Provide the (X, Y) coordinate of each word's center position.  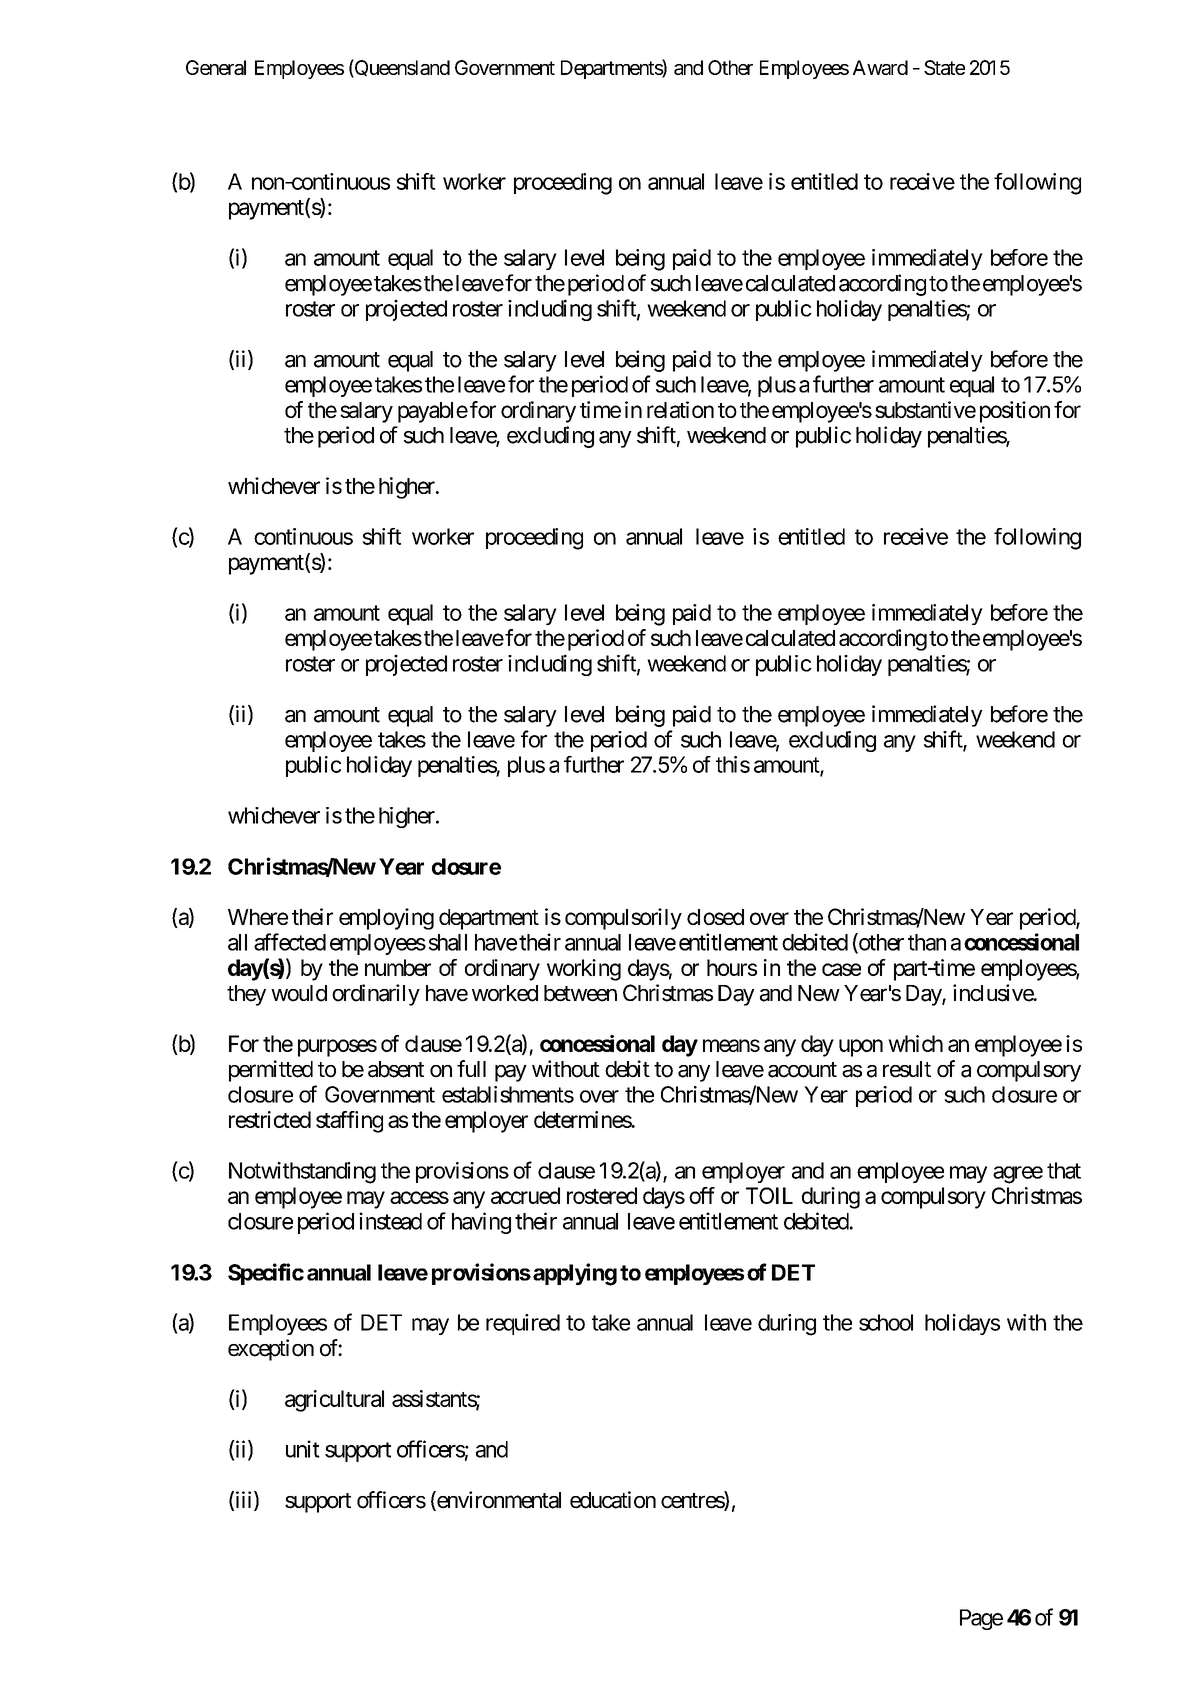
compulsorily (623, 919)
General (216, 67)
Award (880, 67)
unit (303, 1449)
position (1015, 412)
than (927, 942)
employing (386, 919)
